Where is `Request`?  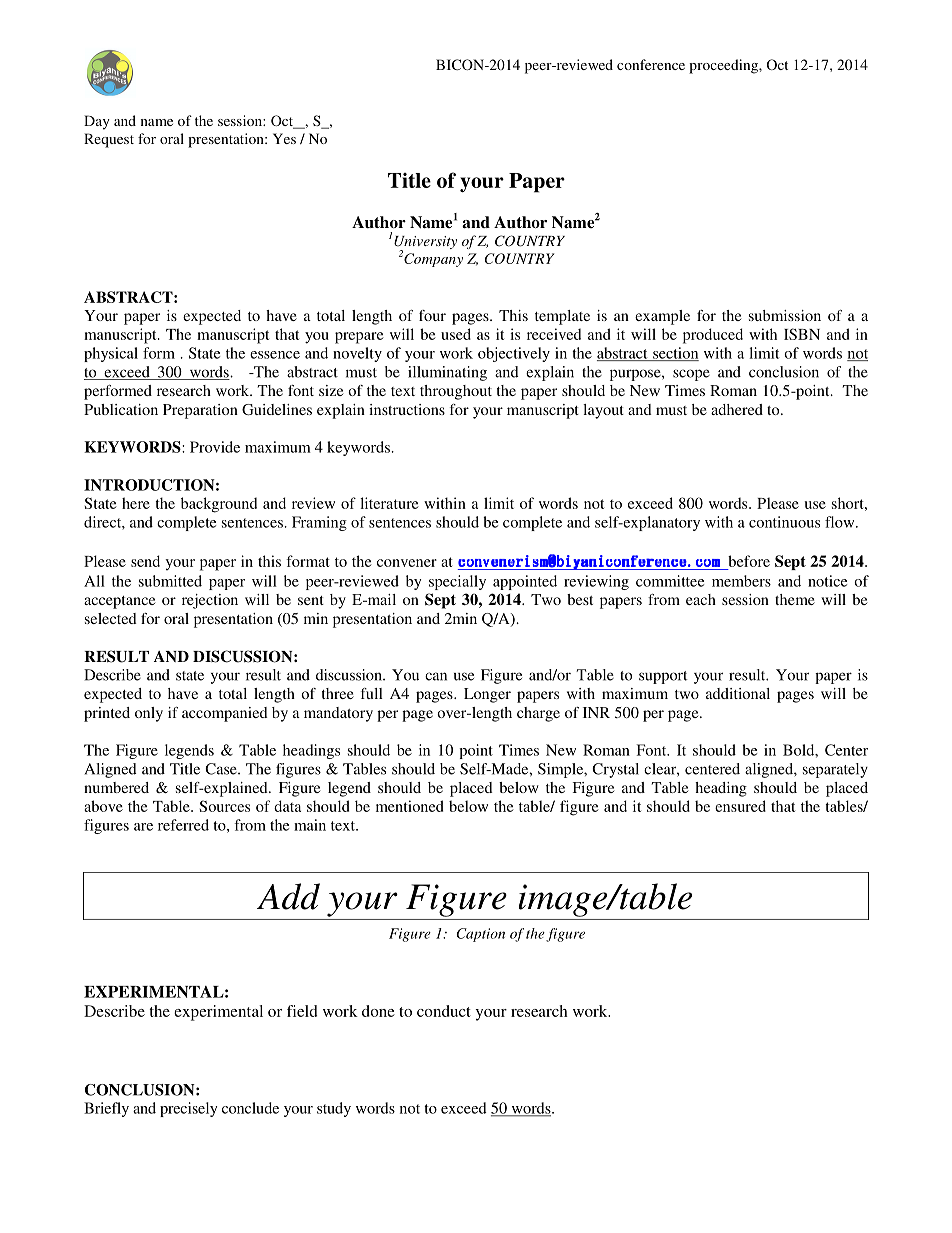 Request is located at coordinates (109, 140).
